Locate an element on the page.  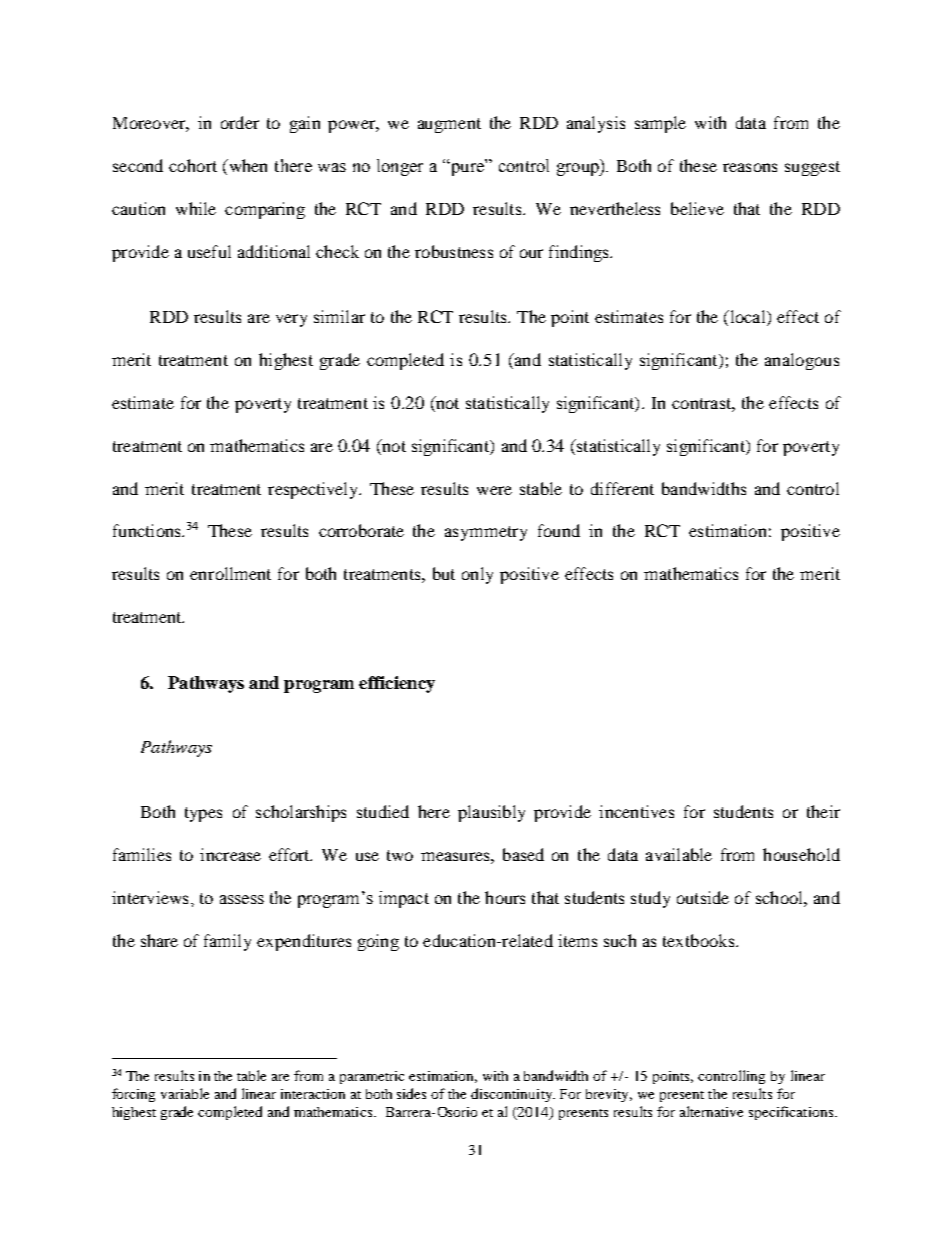
only is located at coordinates (477, 575).
